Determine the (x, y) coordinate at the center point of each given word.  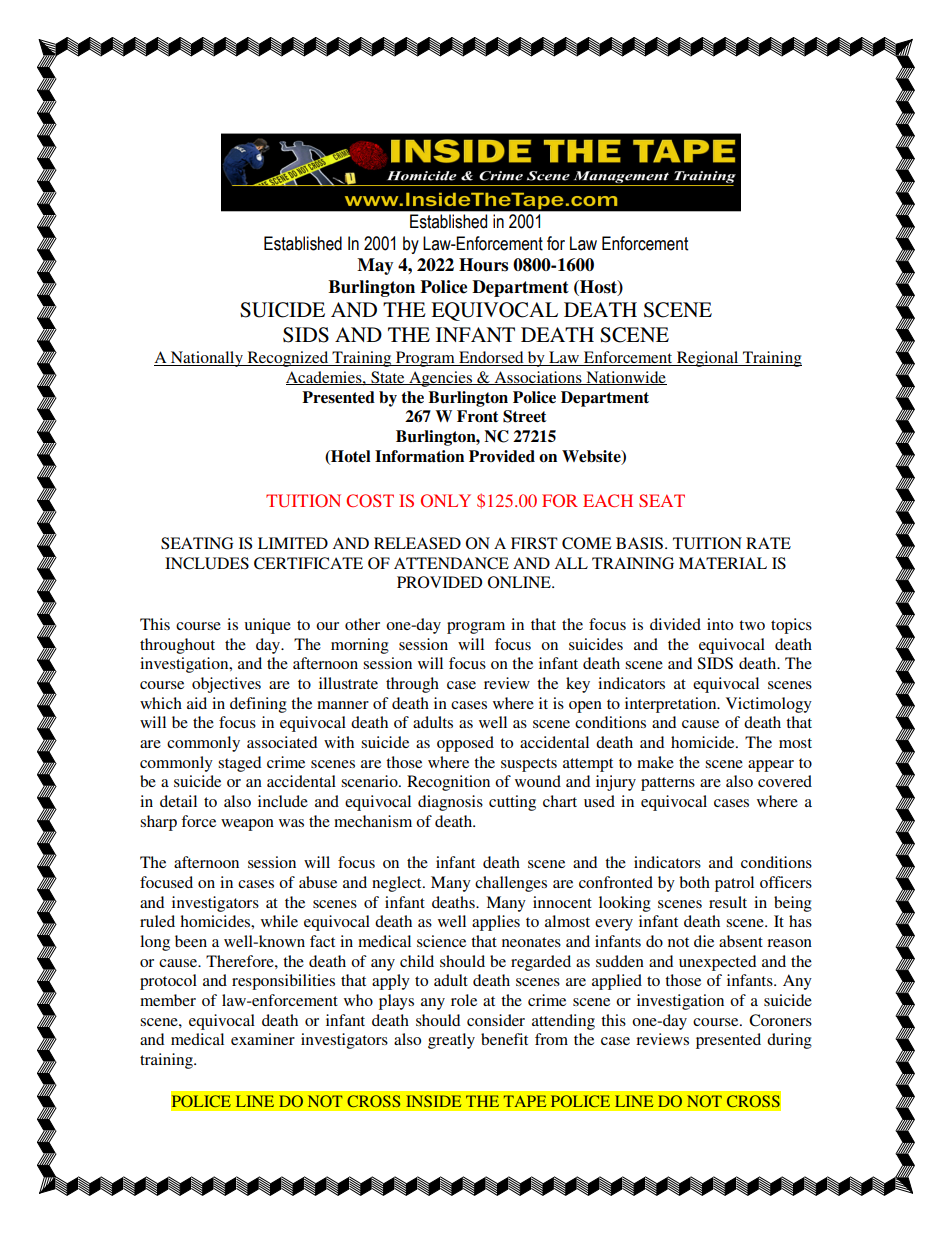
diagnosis (450, 803)
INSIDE (434, 1101)
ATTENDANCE (451, 563)
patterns (668, 784)
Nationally (207, 359)
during (789, 1041)
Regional (707, 359)
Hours (483, 265)
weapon (247, 825)
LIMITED (293, 543)
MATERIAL (723, 563)
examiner (263, 1039)
